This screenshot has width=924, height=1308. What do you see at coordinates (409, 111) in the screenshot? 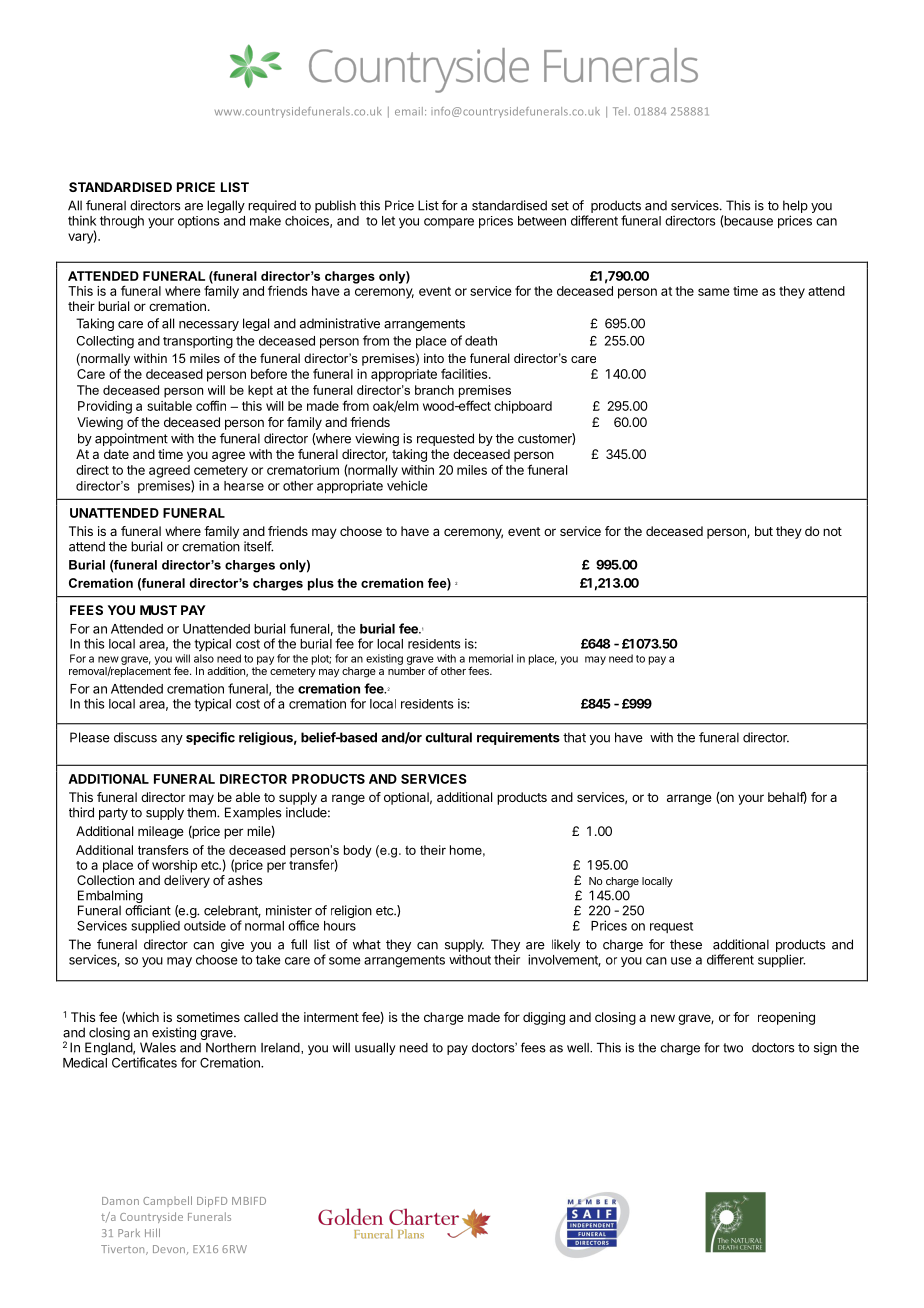
I see `email` at bounding box center [409, 111].
